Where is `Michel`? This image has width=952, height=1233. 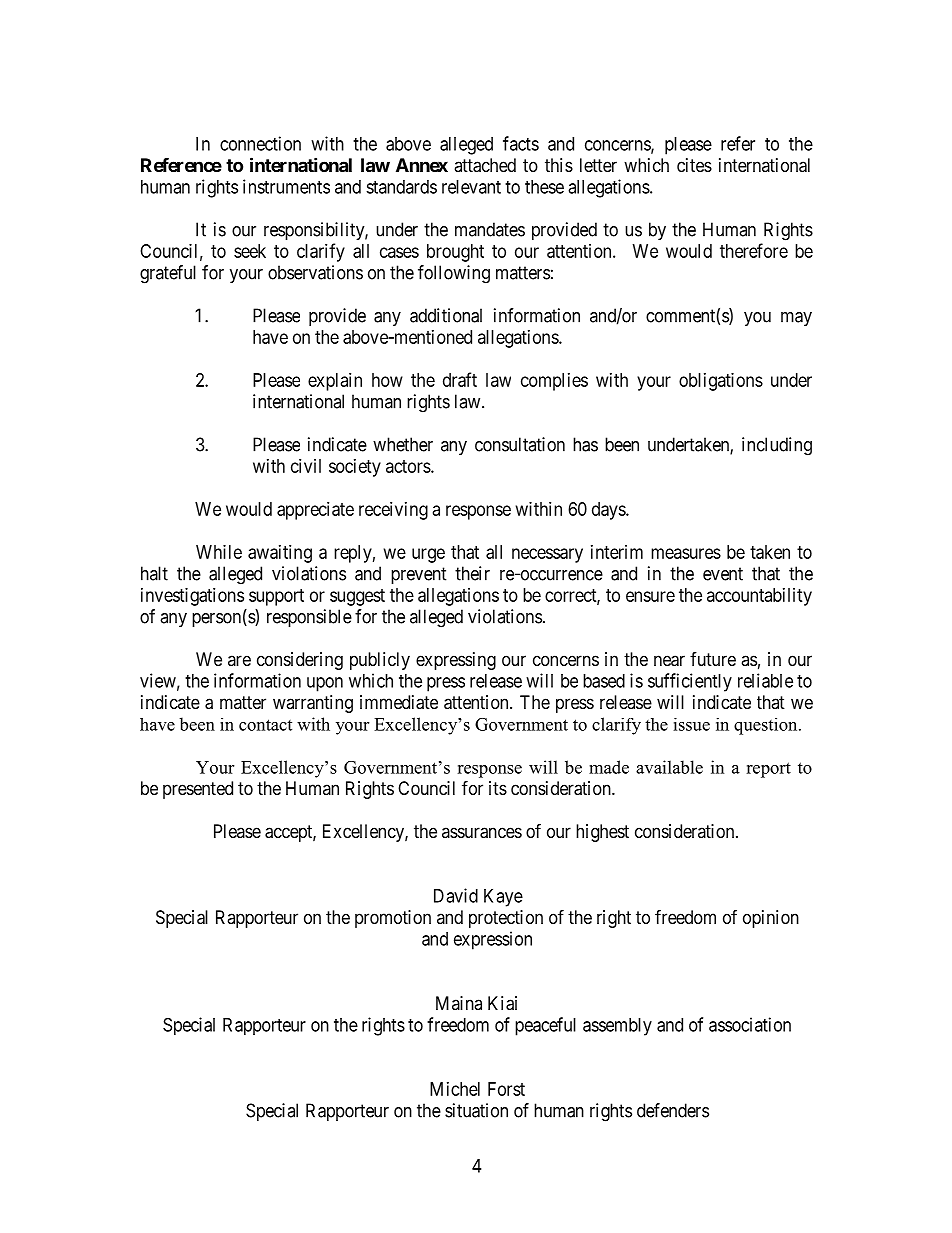 Michel is located at coordinates (455, 1089).
